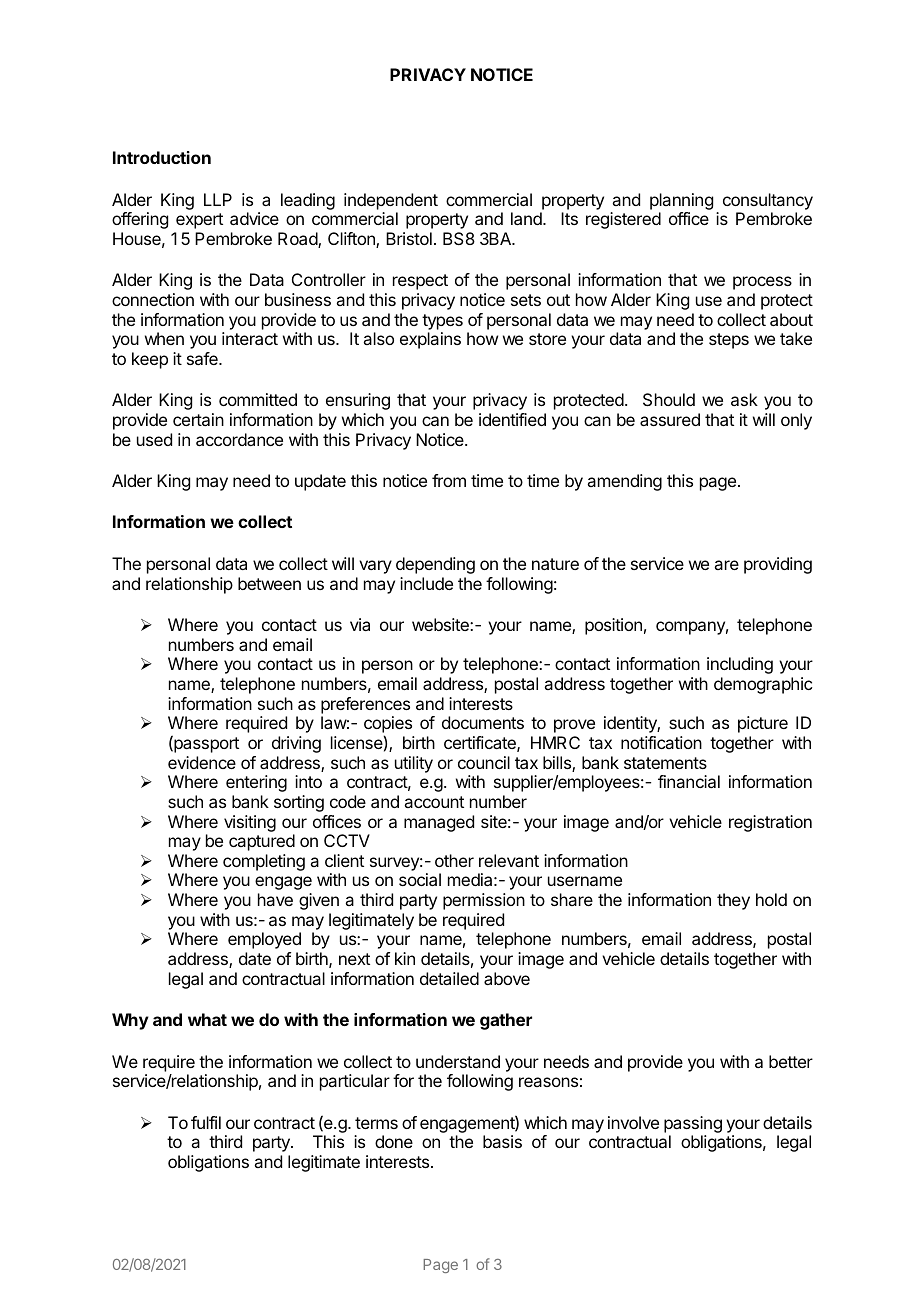 The image size is (924, 1308). I want to click on passing, so click(693, 1124).
